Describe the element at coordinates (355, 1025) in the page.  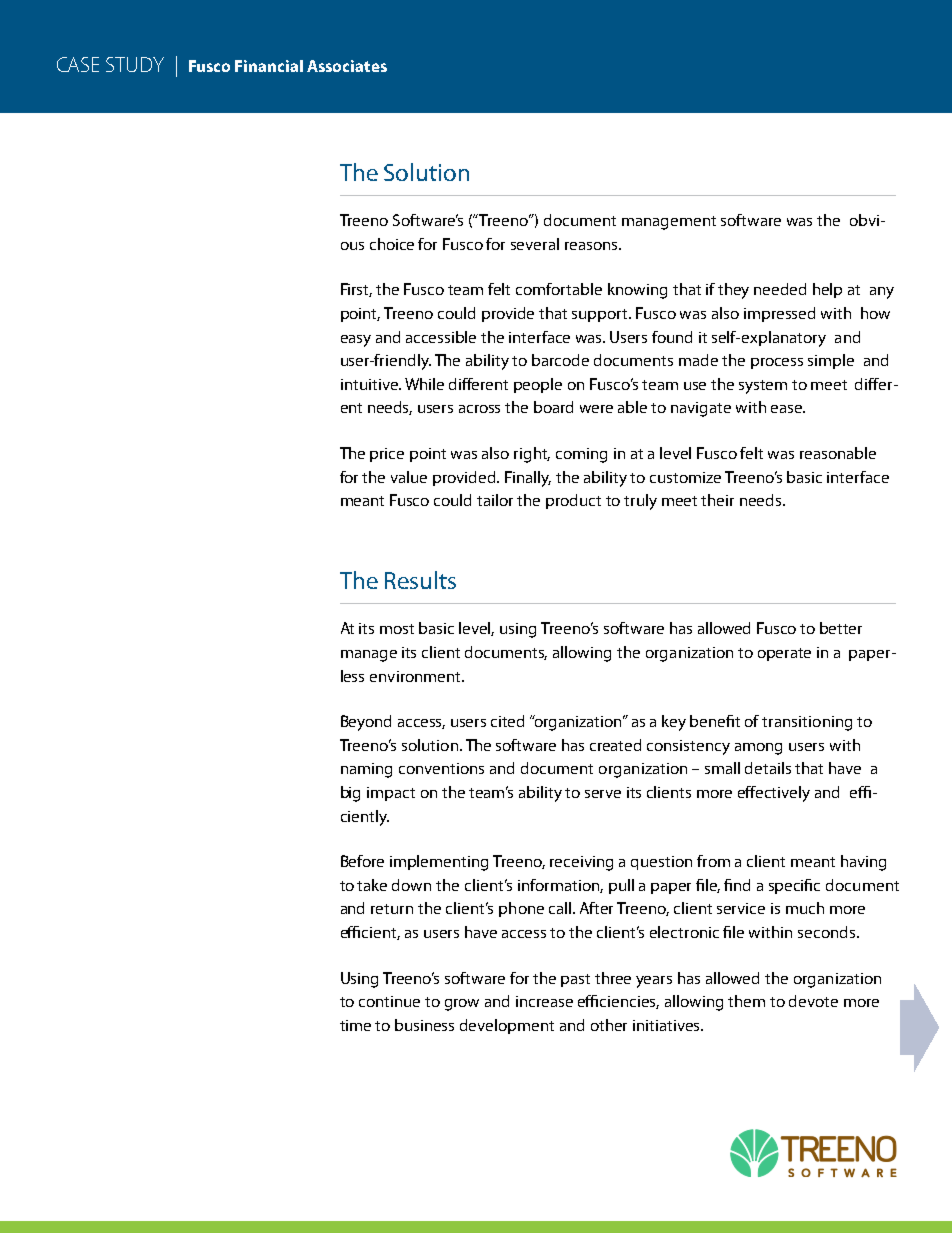
I see `time` at that location.
